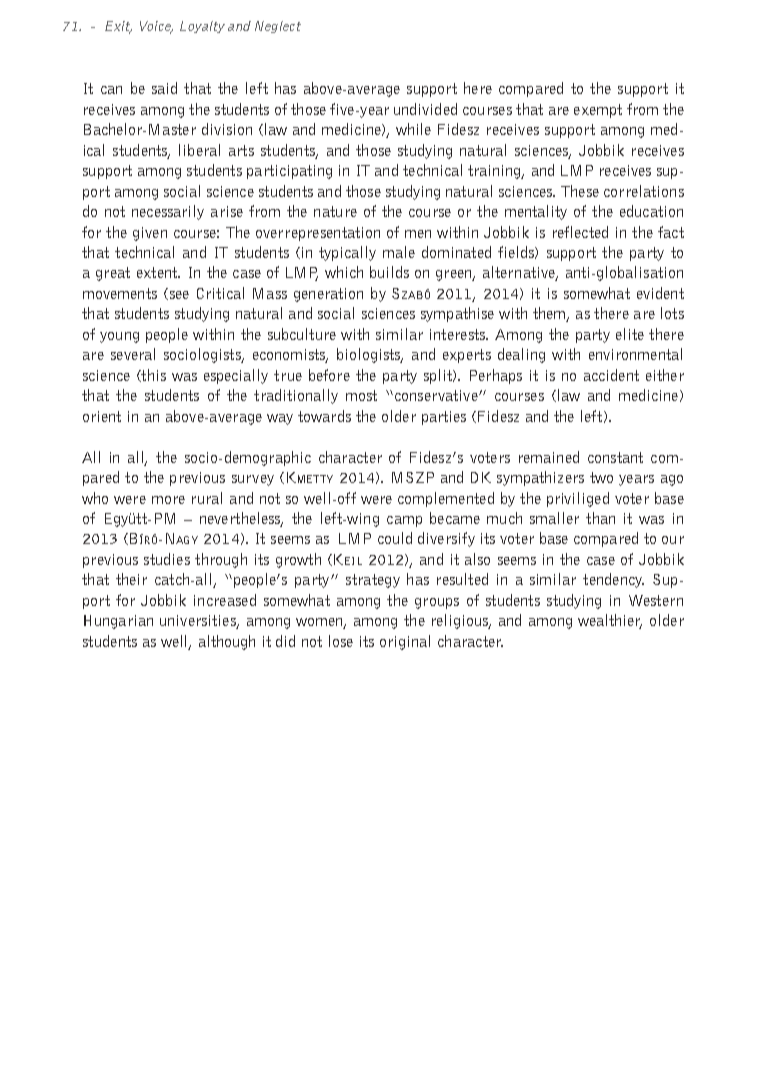 The image size is (766, 1087). What do you see at coordinates (598, 111) in the image?
I see `exempt` at bounding box center [598, 111].
